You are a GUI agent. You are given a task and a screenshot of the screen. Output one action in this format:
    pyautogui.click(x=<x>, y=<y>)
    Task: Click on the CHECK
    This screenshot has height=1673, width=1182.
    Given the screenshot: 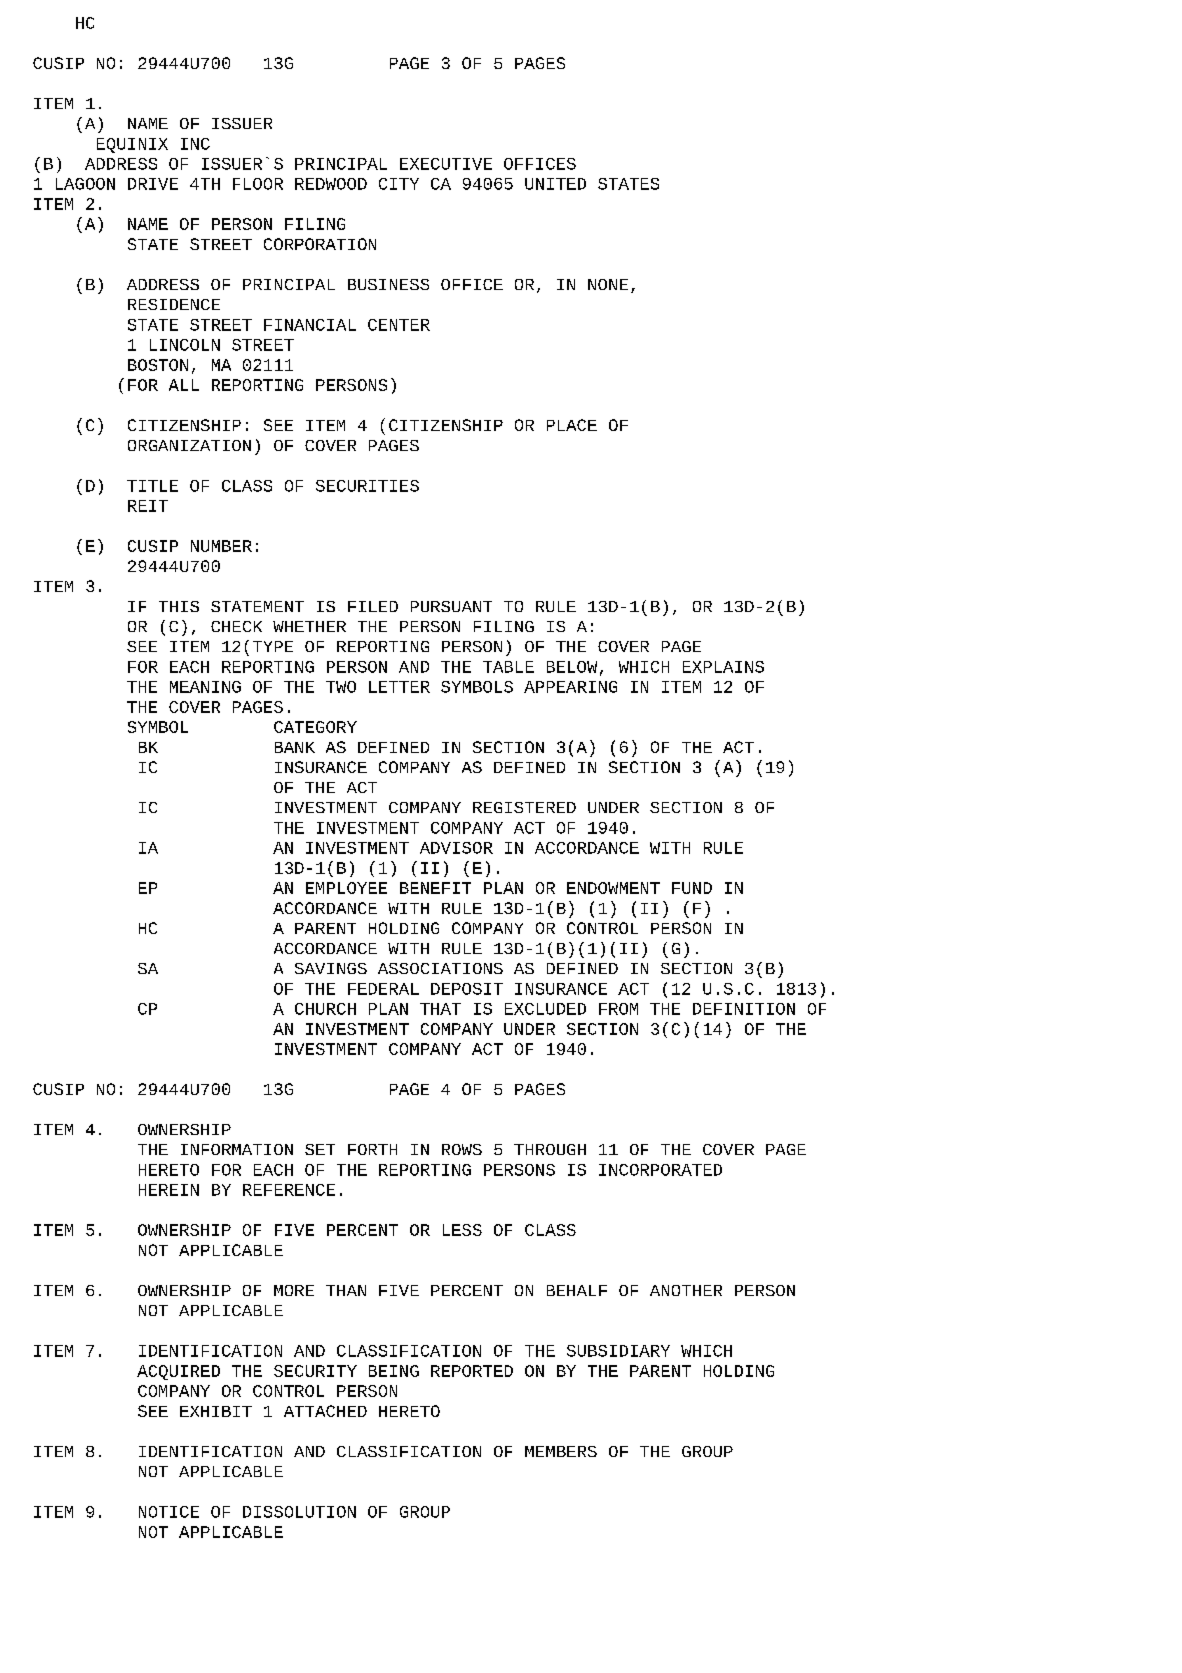 What is the action you would take?
    pyautogui.click(x=236, y=626)
